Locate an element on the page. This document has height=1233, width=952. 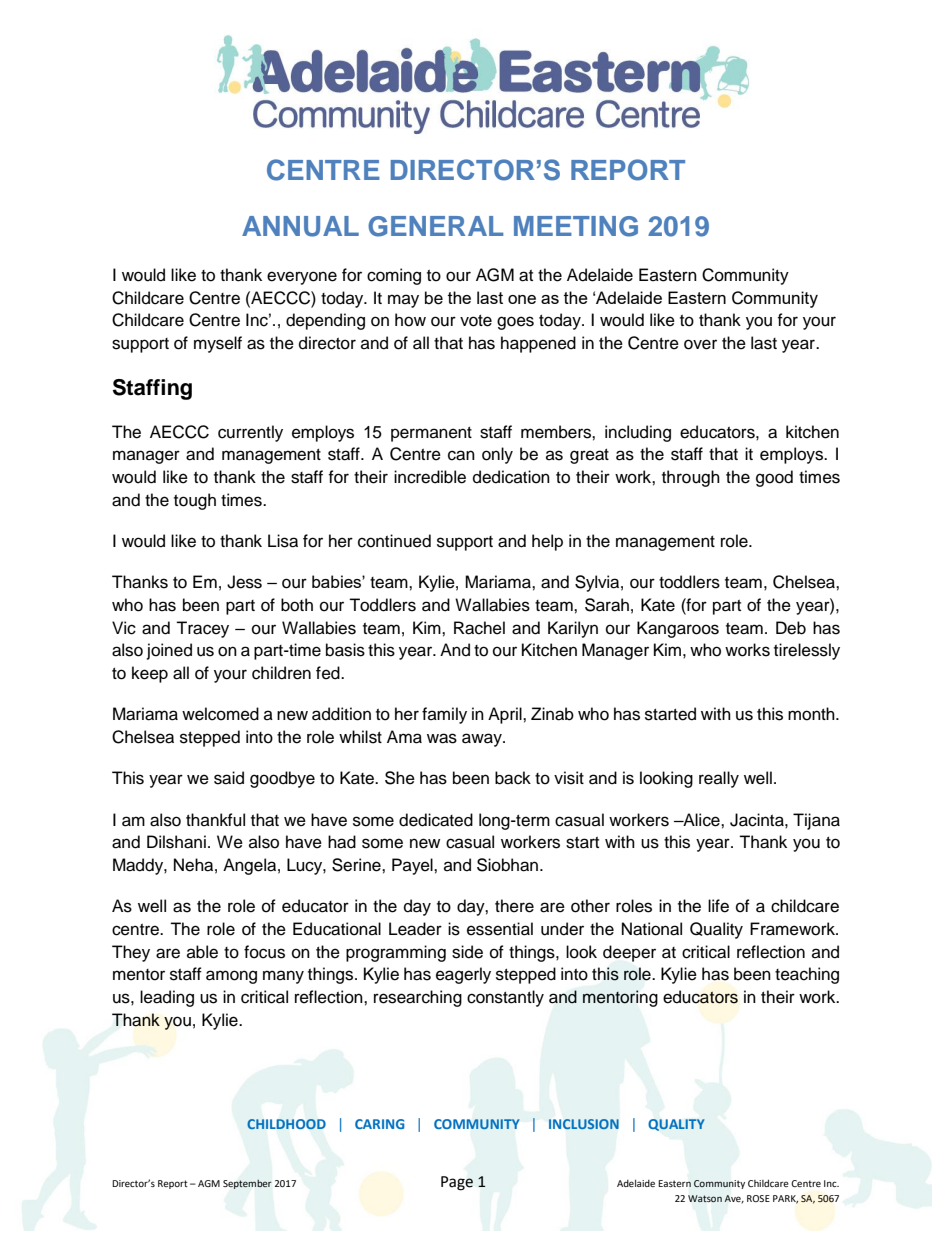
Deb is located at coordinates (791, 628).
